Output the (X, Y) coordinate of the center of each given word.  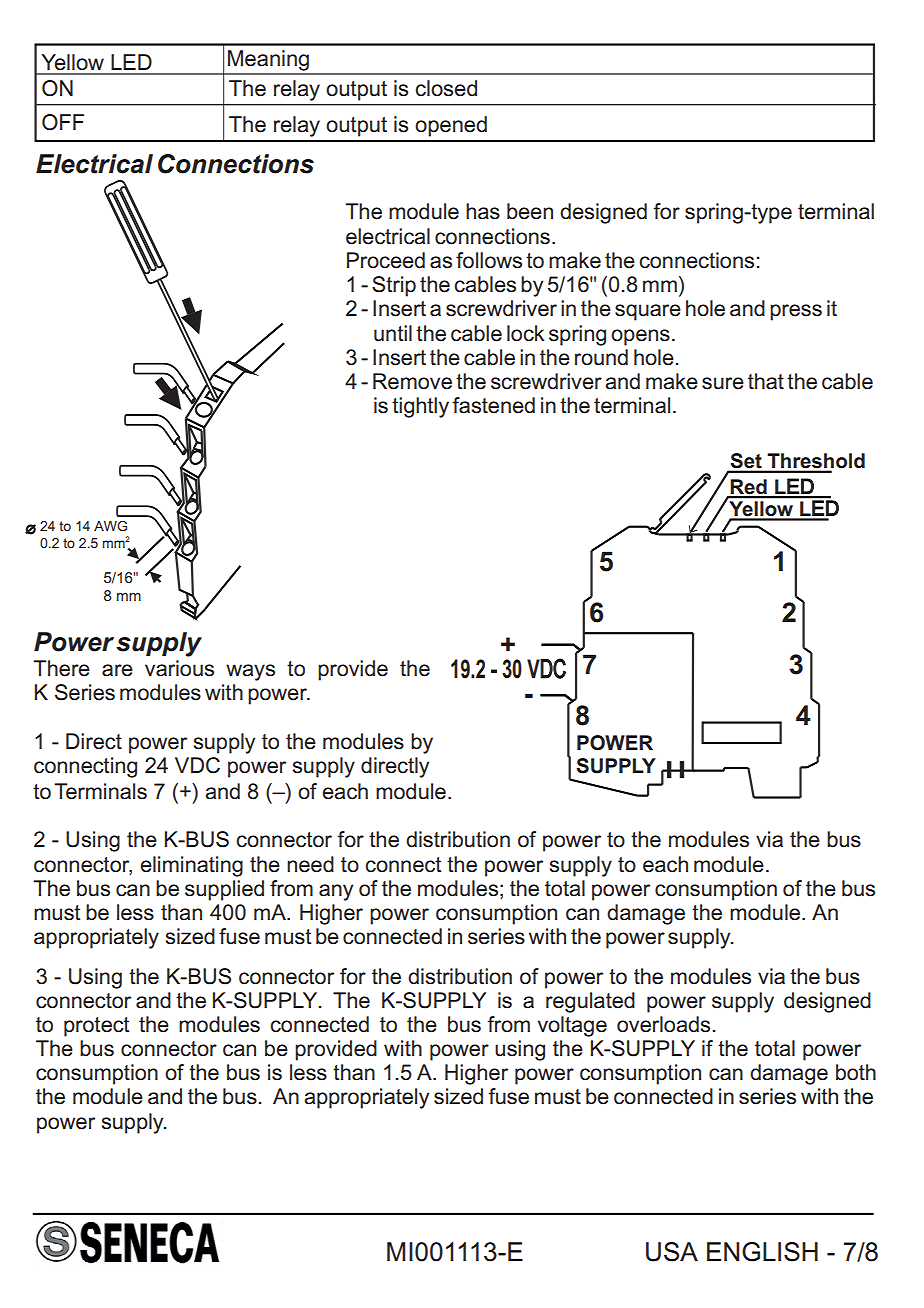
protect (96, 1027)
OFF (63, 122)
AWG (110, 526)
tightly (420, 407)
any (336, 892)
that (766, 381)
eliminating (191, 866)
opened (451, 126)
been (530, 211)
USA (672, 1252)
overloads (663, 1024)
